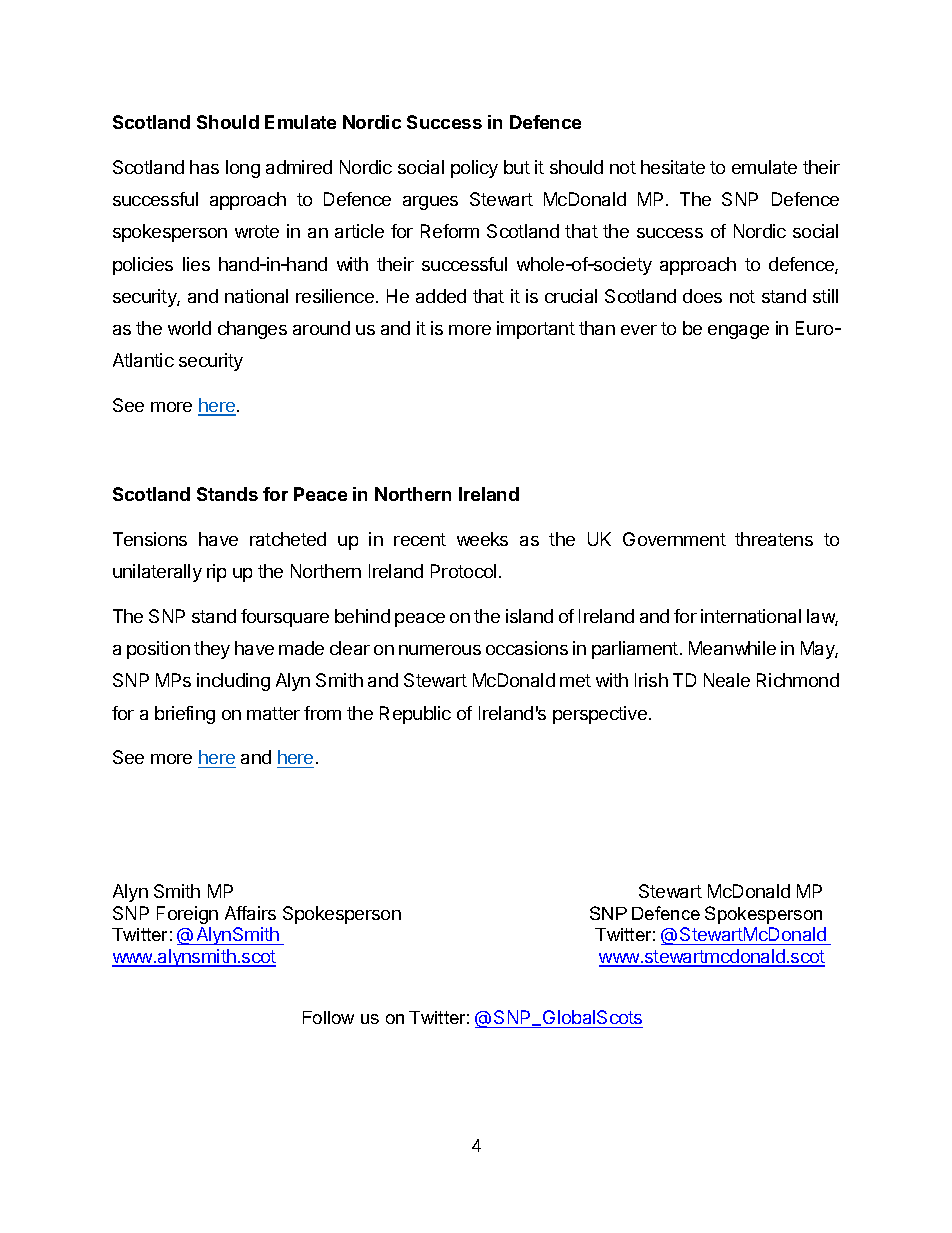 Image resolution: width=952 pixels, height=1233 pixels. I want to click on Neale, so click(727, 680).
